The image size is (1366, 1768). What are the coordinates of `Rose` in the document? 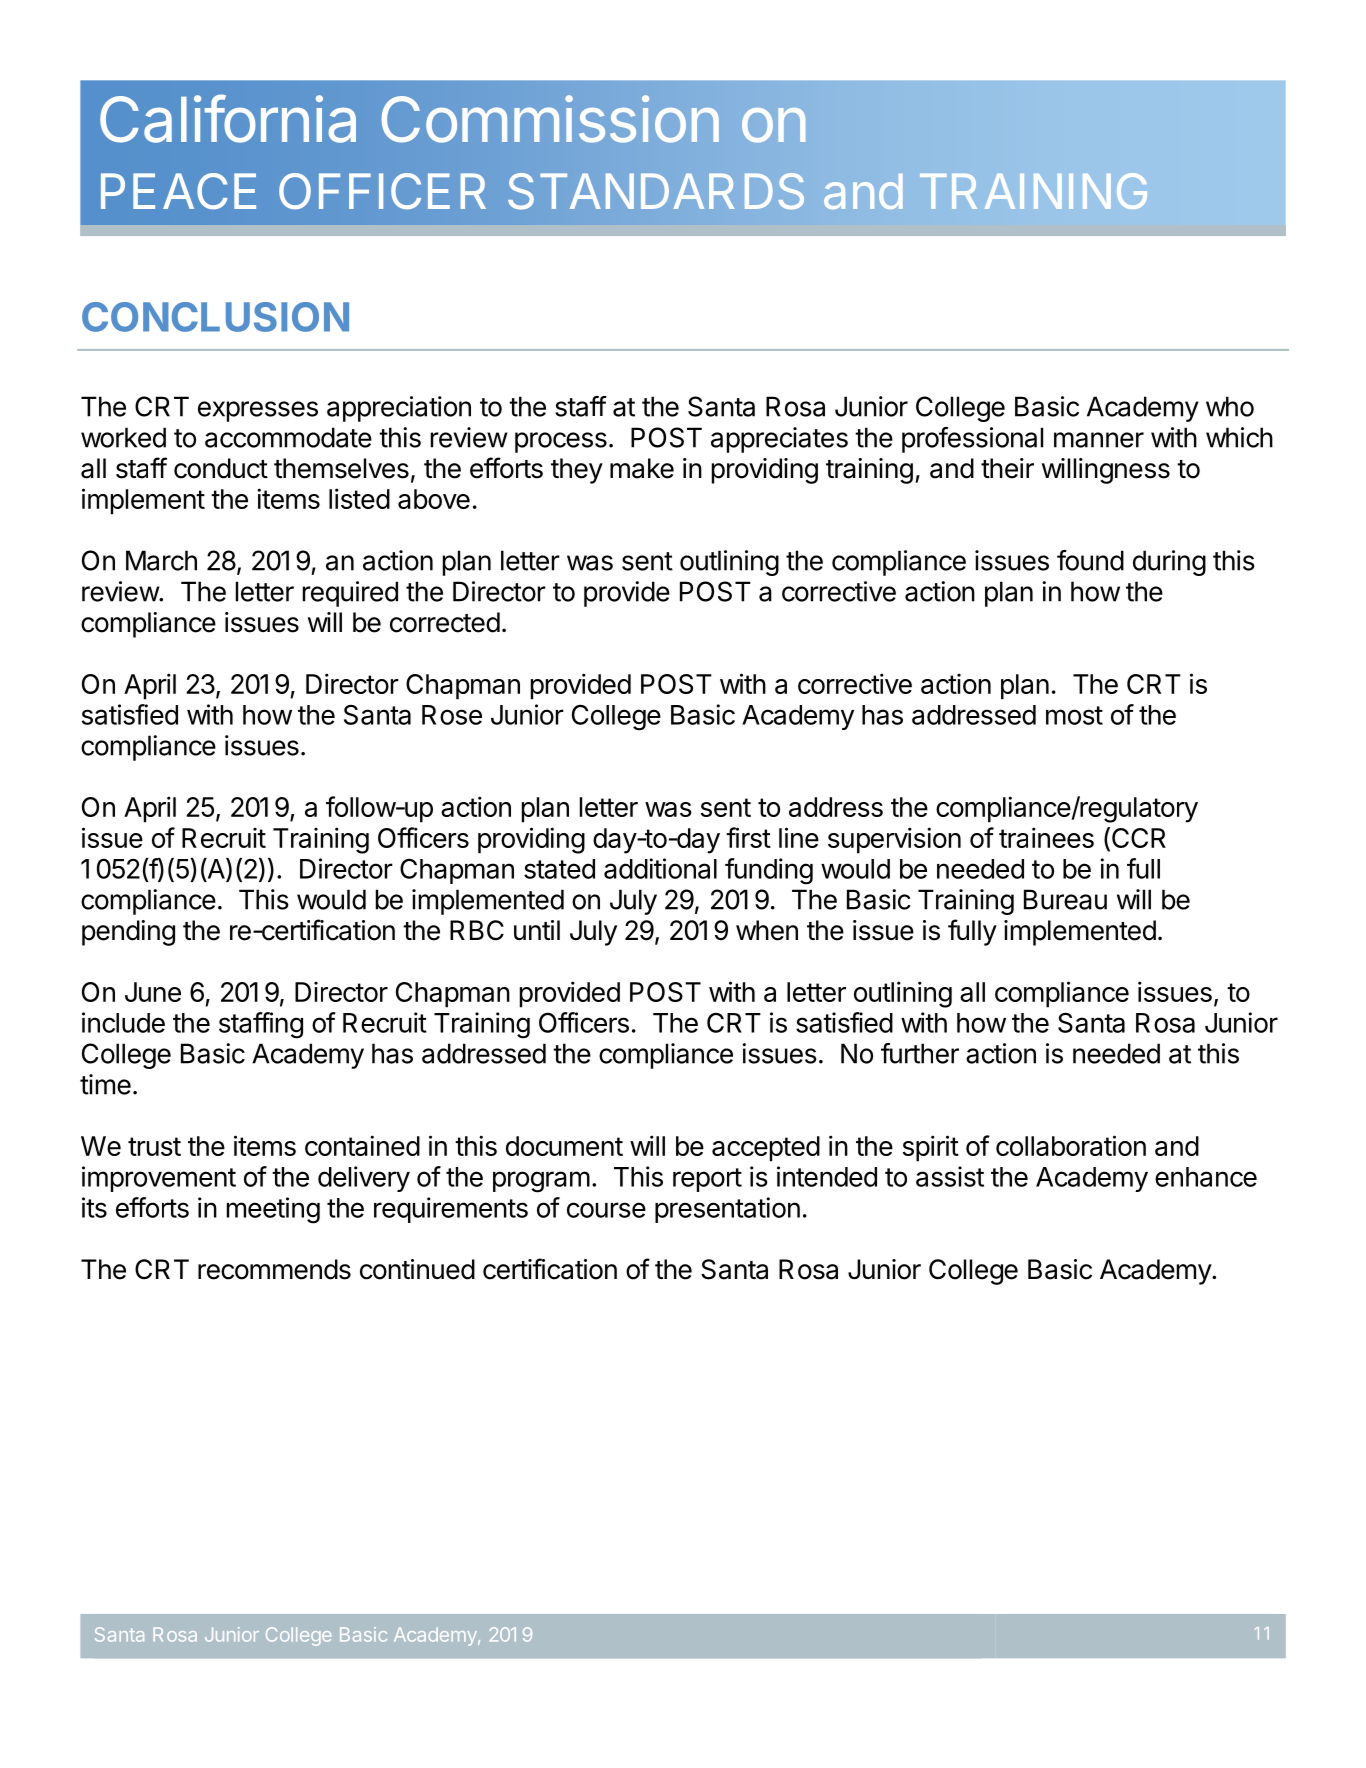 It's located at (452, 715).
